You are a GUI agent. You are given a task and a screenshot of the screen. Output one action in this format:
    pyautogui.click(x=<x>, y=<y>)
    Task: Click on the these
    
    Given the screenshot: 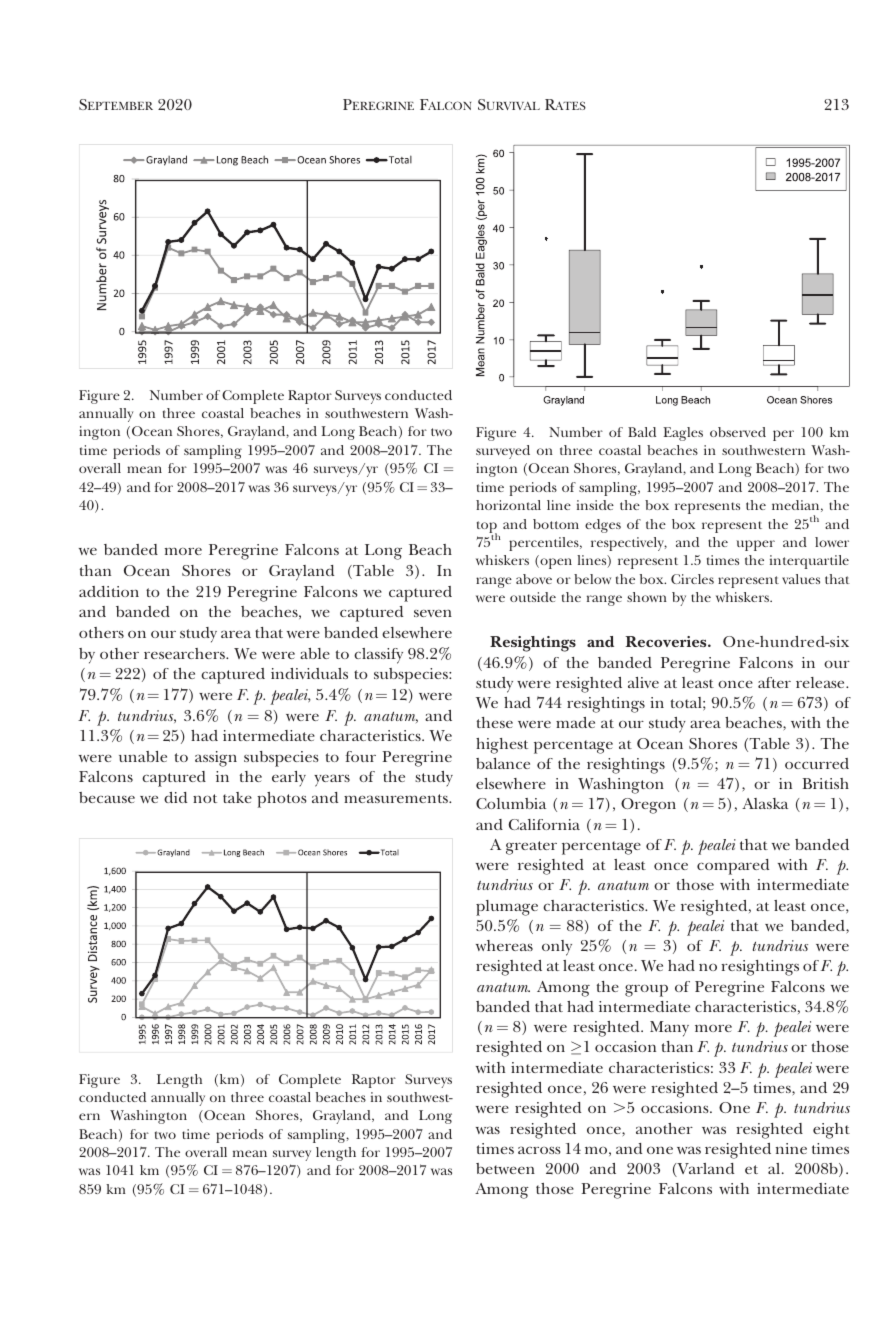 What is the action you would take?
    pyautogui.click(x=495, y=722)
